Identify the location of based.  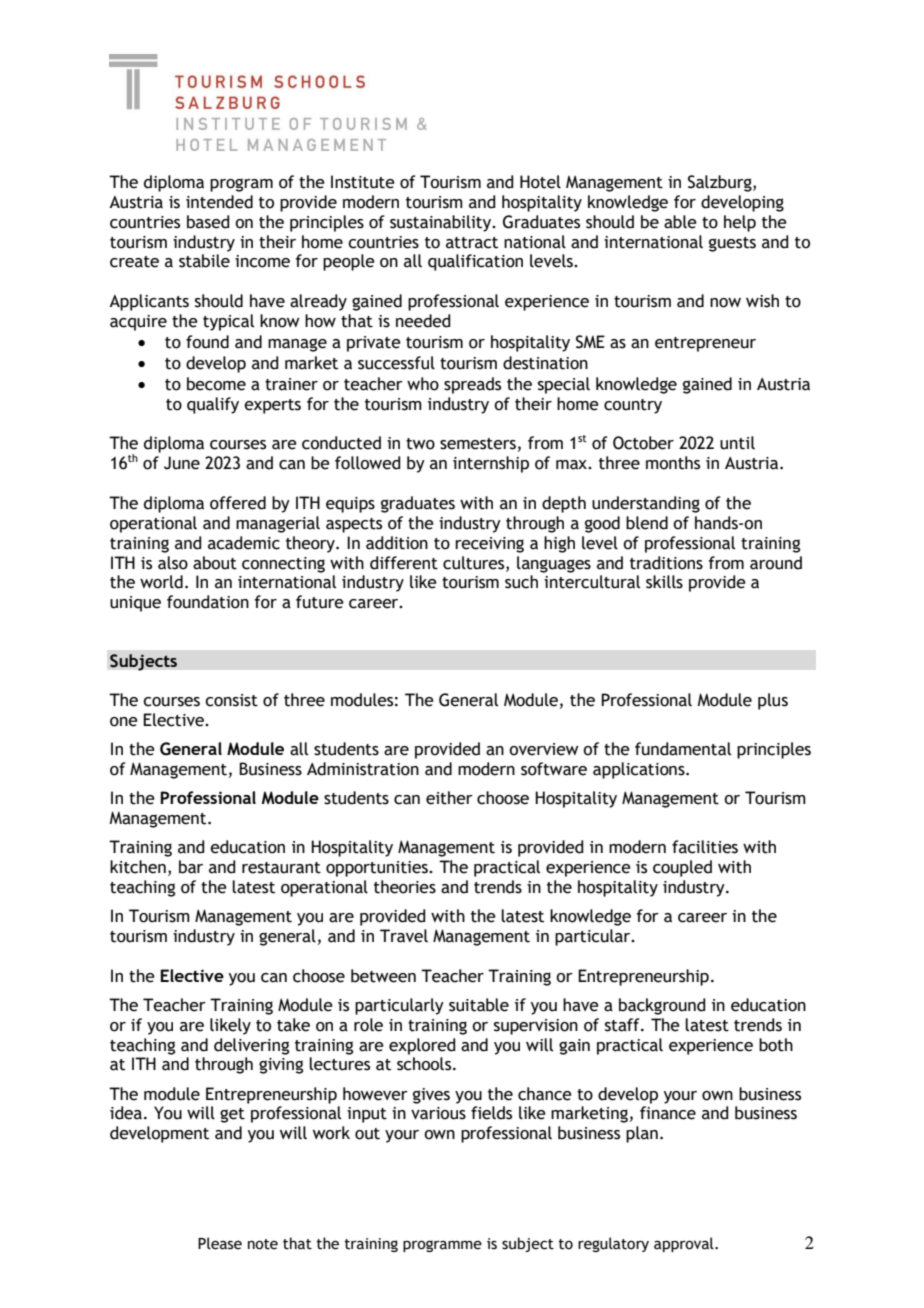
(208, 222).
